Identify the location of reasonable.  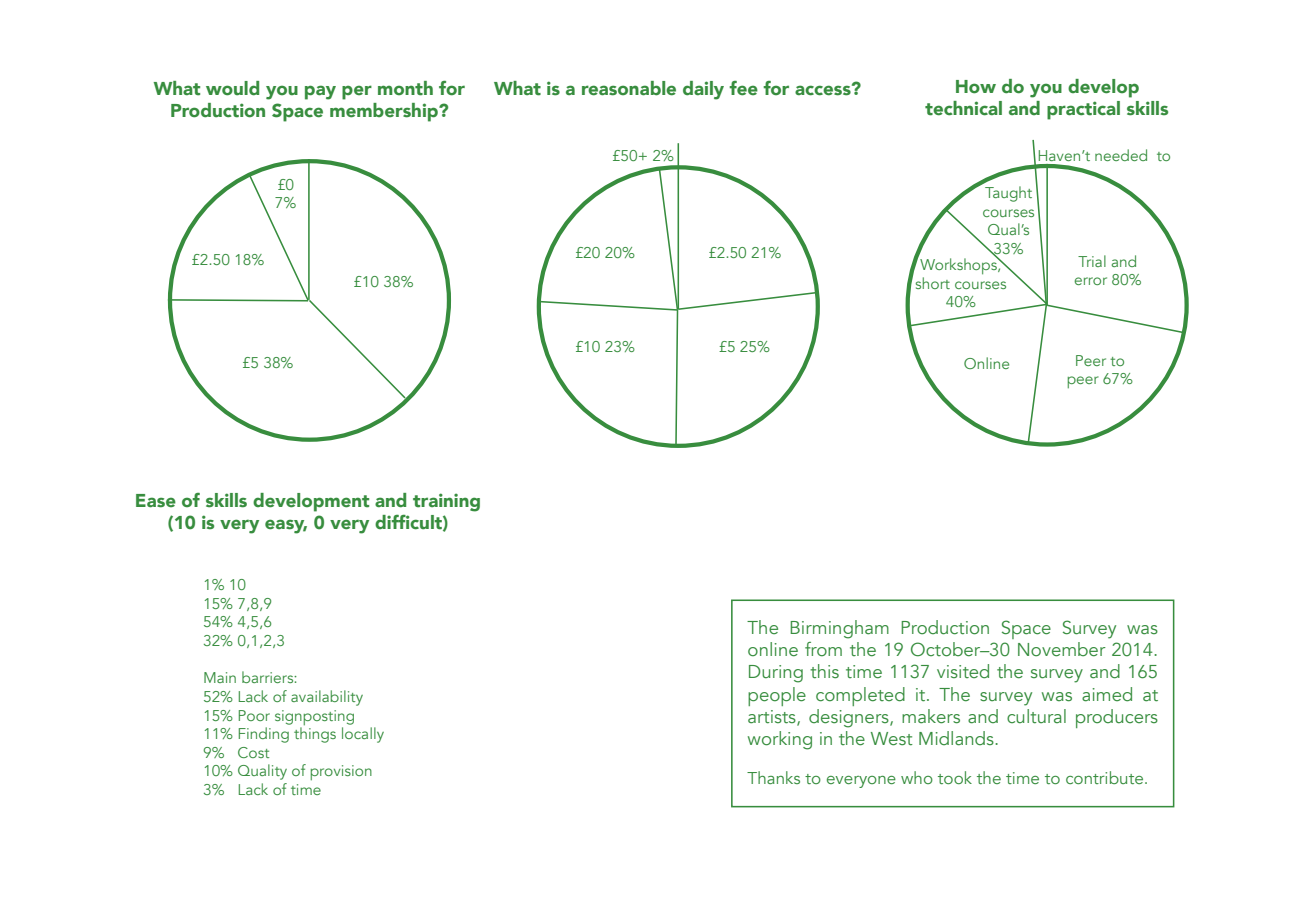
(629, 88).
